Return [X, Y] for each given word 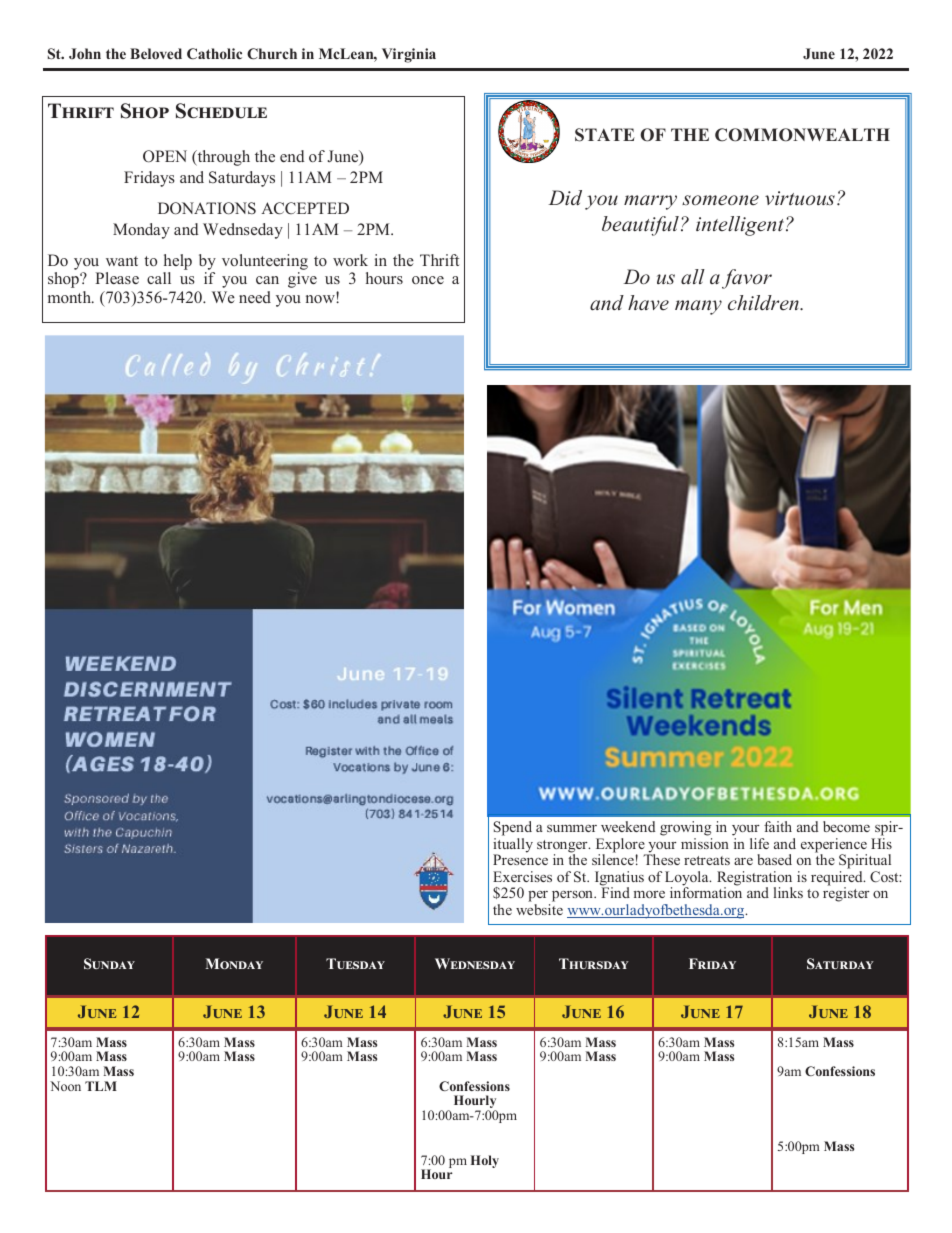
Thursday [594, 963]
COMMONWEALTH [802, 135]
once [428, 280]
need [255, 297]
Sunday [109, 963]
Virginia [409, 55]
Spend [513, 828]
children [764, 302]
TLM [101, 1086]
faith [778, 826]
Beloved [156, 53]
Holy [485, 1161]
